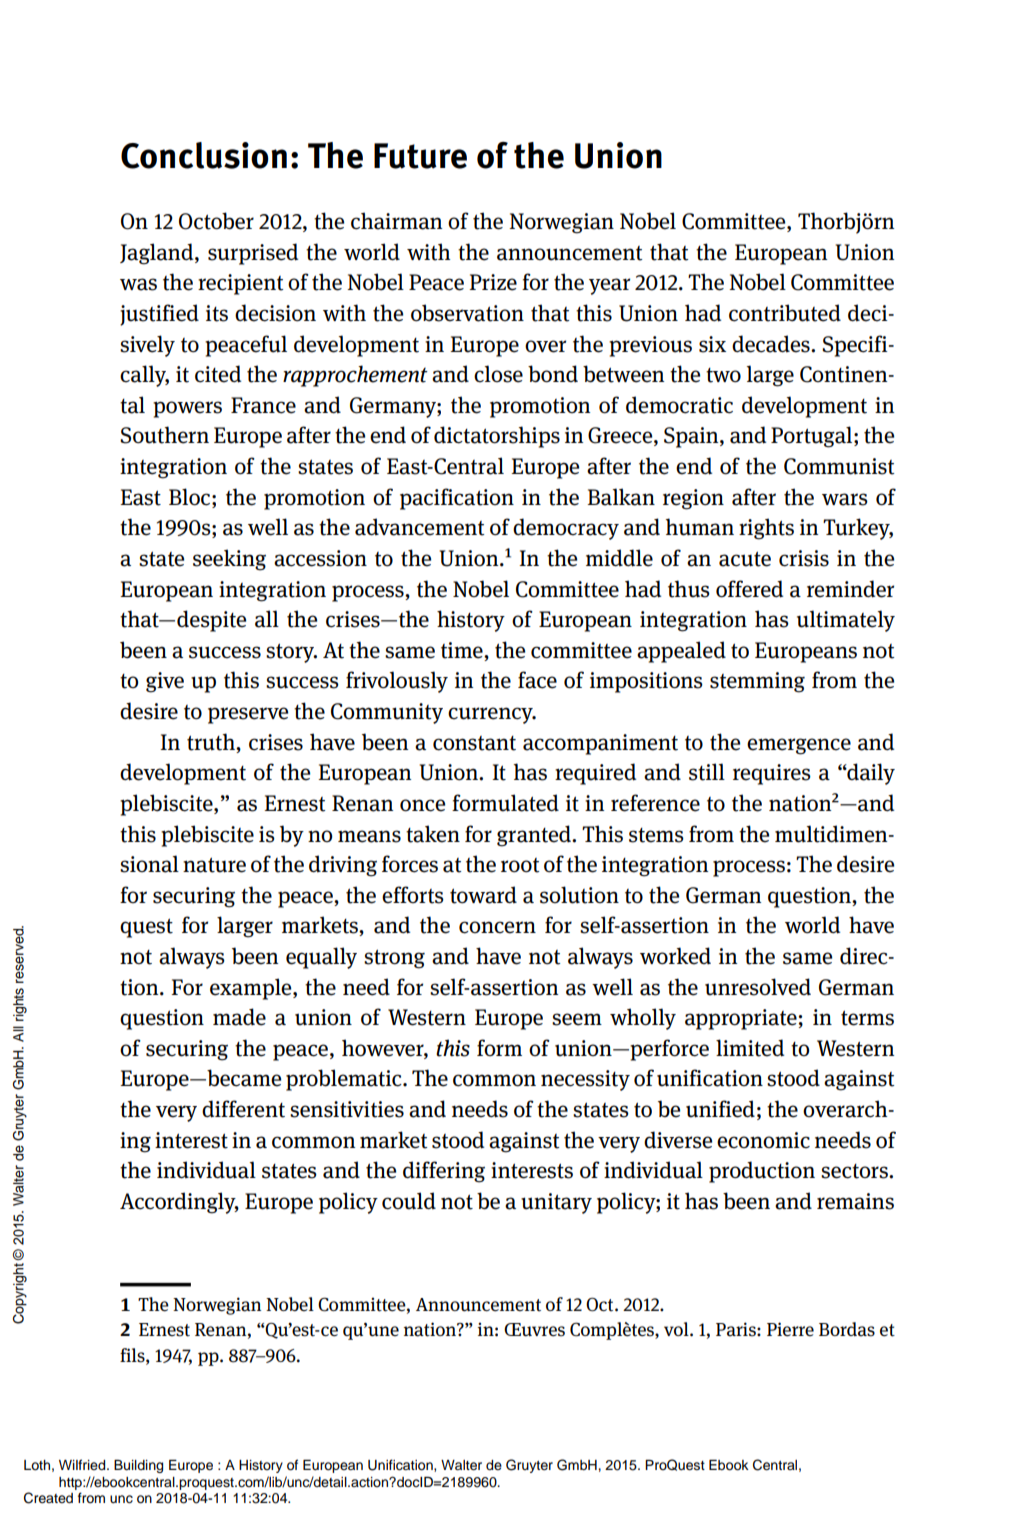  What do you see at coordinates (138, 1466) in the image?
I see `Building` at bounding box center [138, 1466].
